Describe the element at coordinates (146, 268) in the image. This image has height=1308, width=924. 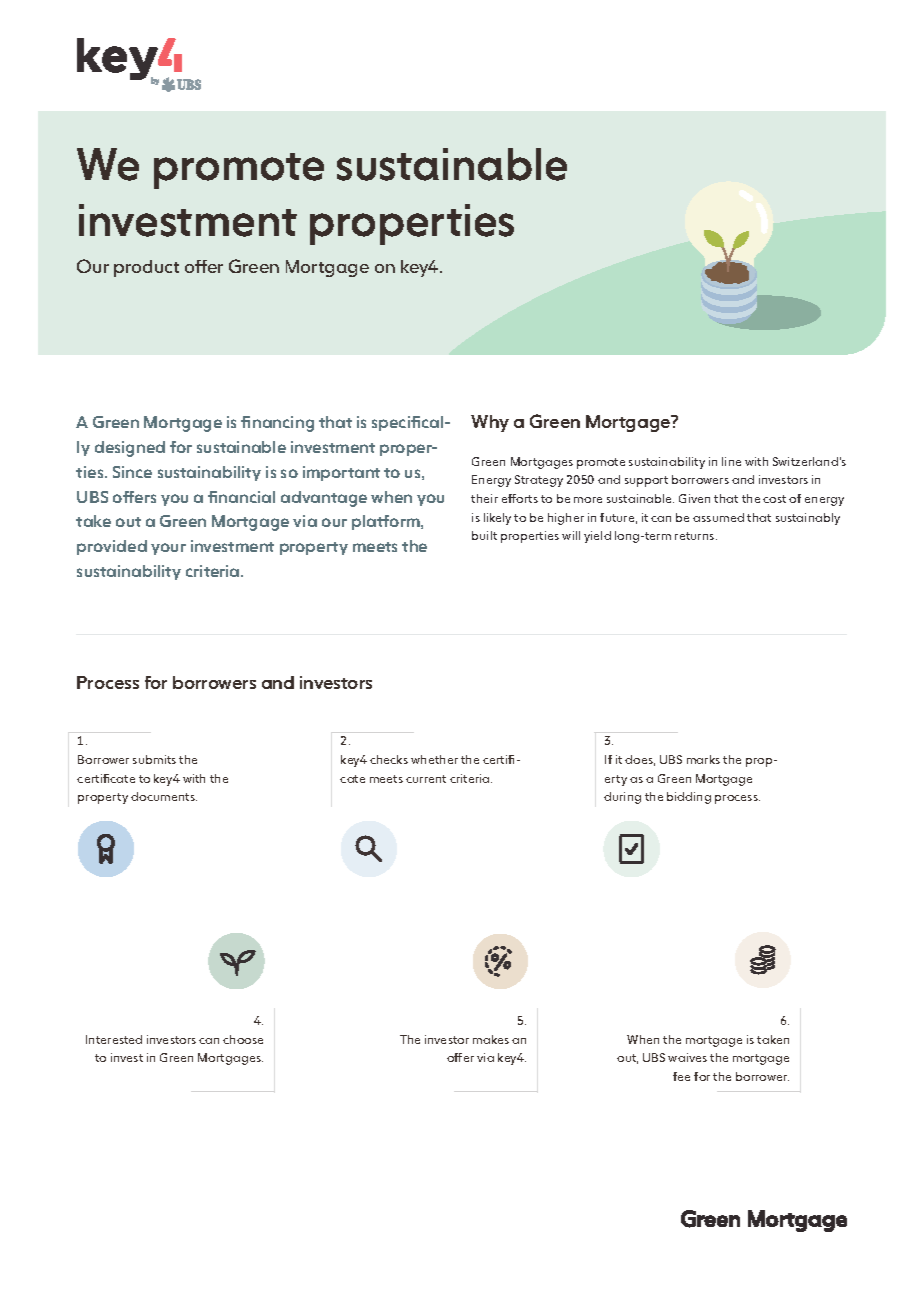
I see `product` at that location.
